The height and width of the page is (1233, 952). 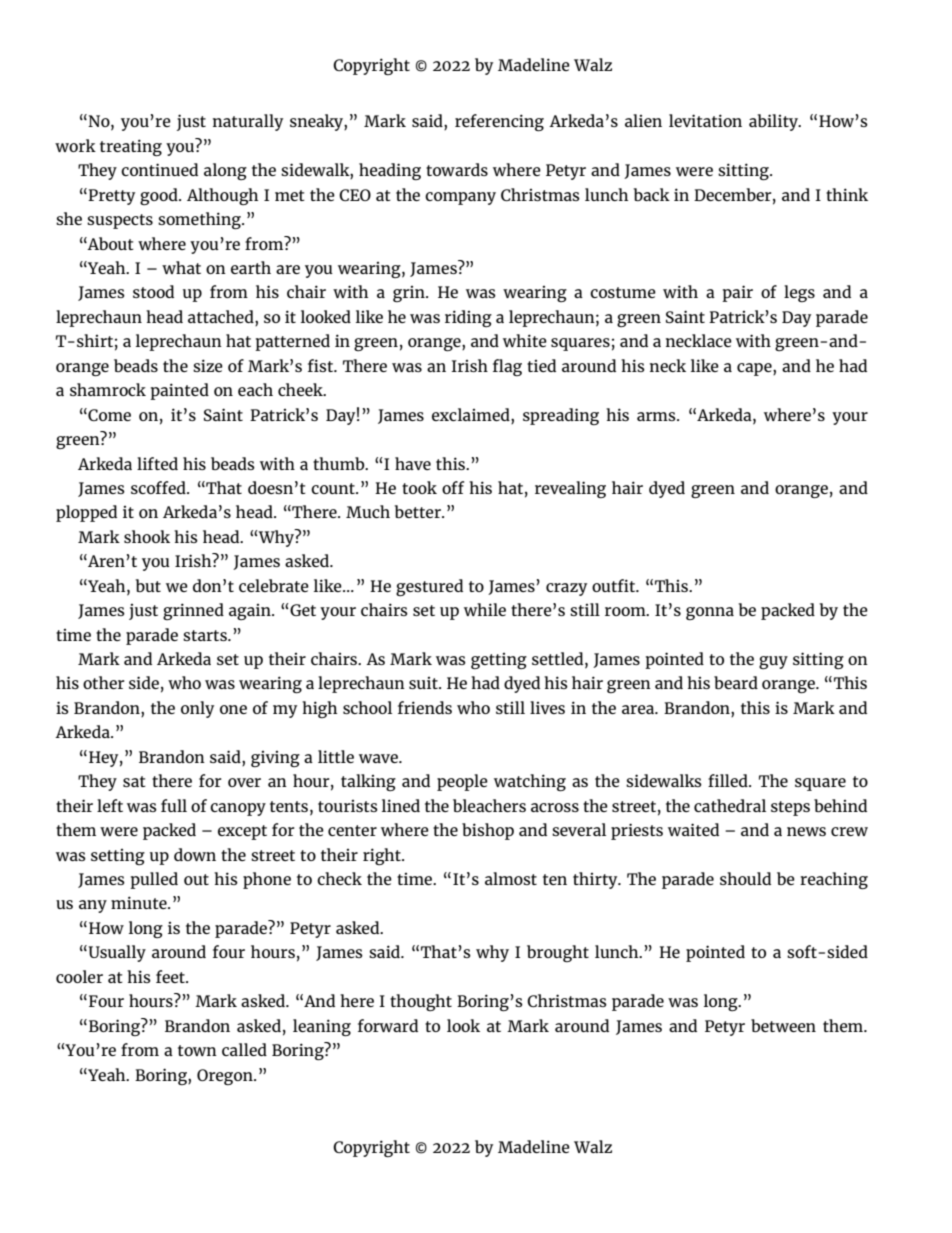 I want to click on ability, so click(x=774, y=122).
